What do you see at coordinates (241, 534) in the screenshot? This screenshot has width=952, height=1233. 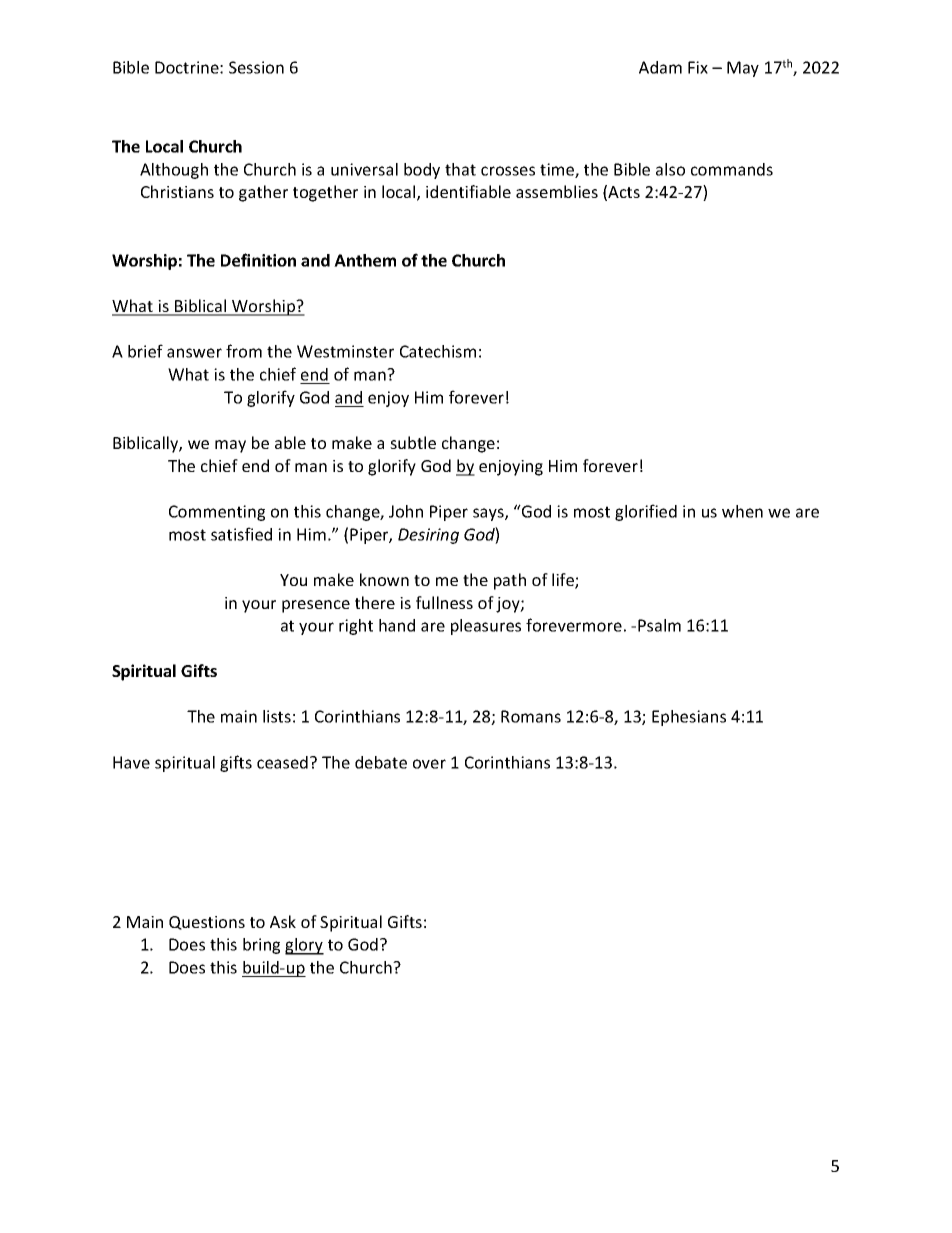 I see `satisfied` at bounding box center [241, 534].
